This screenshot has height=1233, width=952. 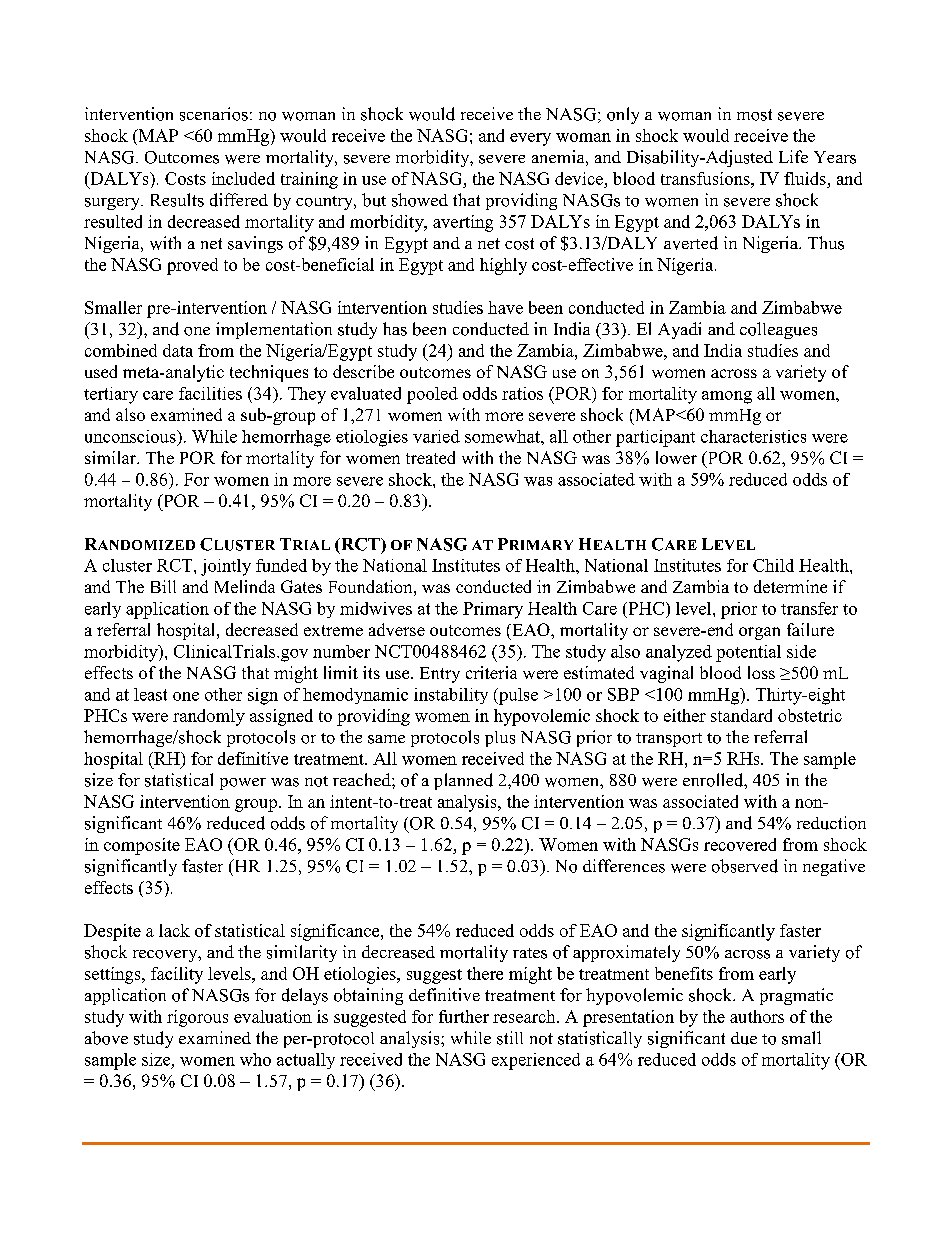 I want to click on every, so click(x=530, y=139).
